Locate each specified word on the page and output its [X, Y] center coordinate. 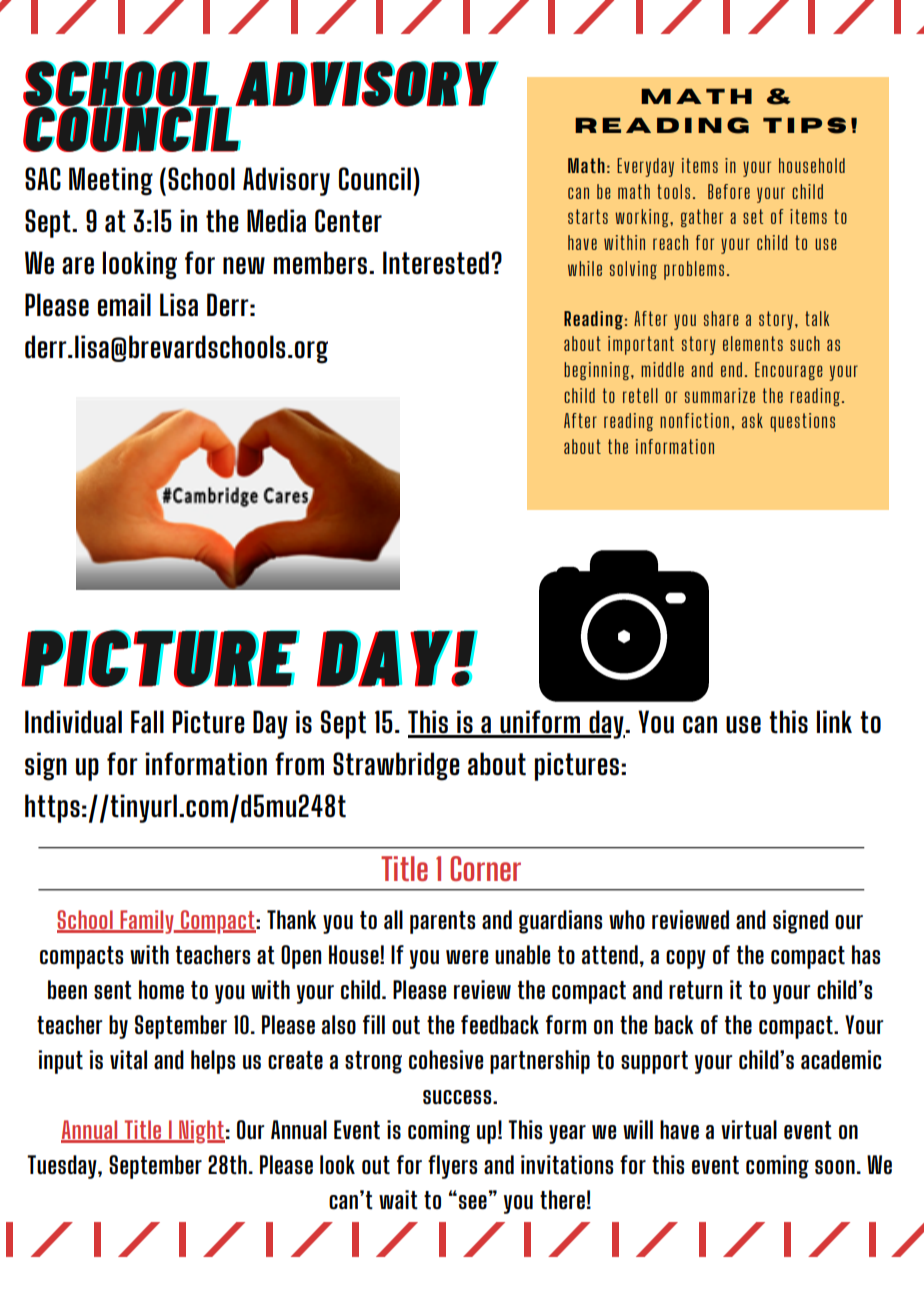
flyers [452, 1167]
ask [752, 420]
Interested [436, 263]
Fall [147, 722]
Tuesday [63, 1167]
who [627, 920]
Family [147, 922]
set [753, 216]
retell [640, 395]
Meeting [111, 181]
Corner [485, 868]
